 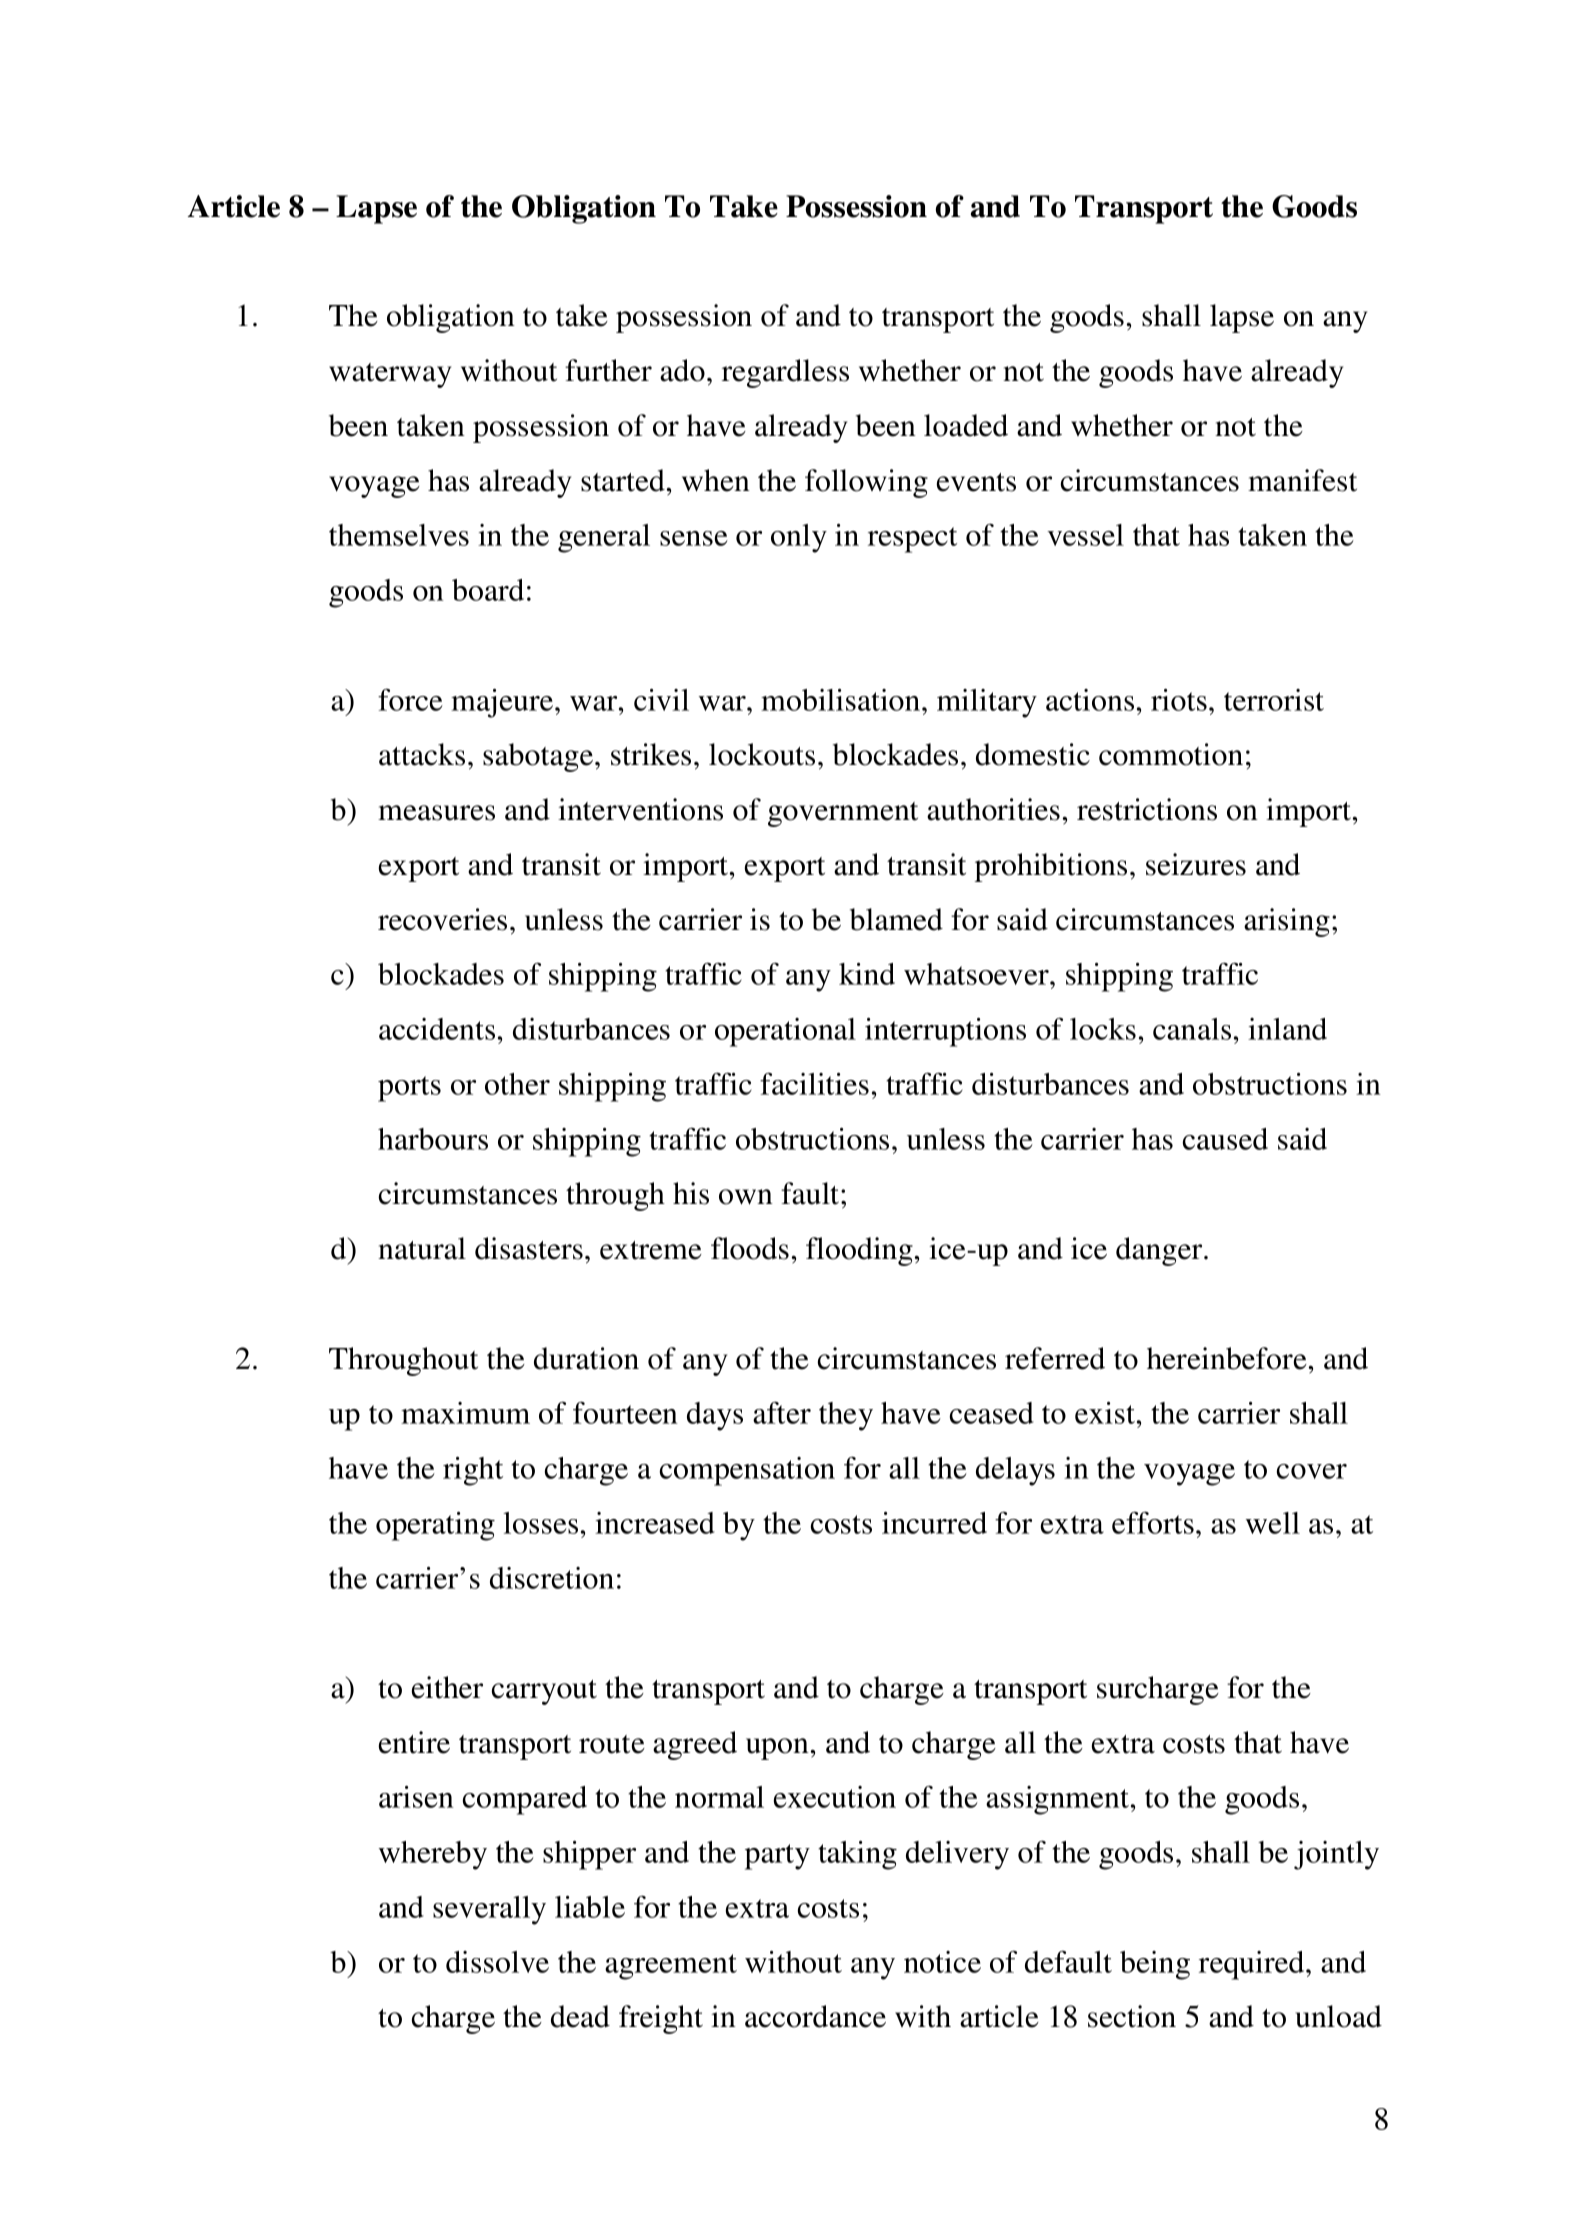 What do you see at coordinates (1225, 1139) in the image?
I see `caused` at bounding box center [1225, 1139].
